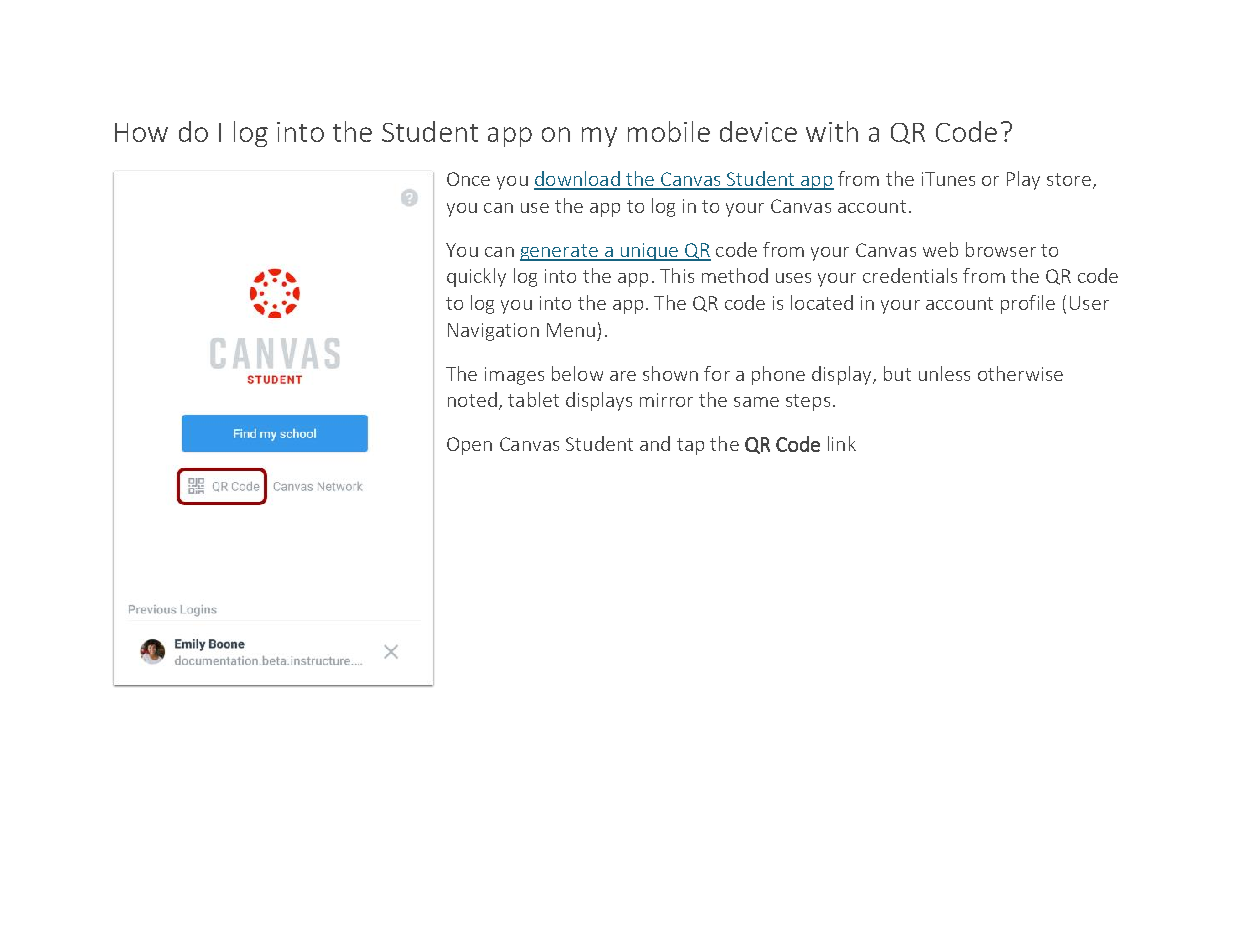  What do you see at coordinates (469, 446) in the page?
I see `Open` at bounding box center [469, 446].
